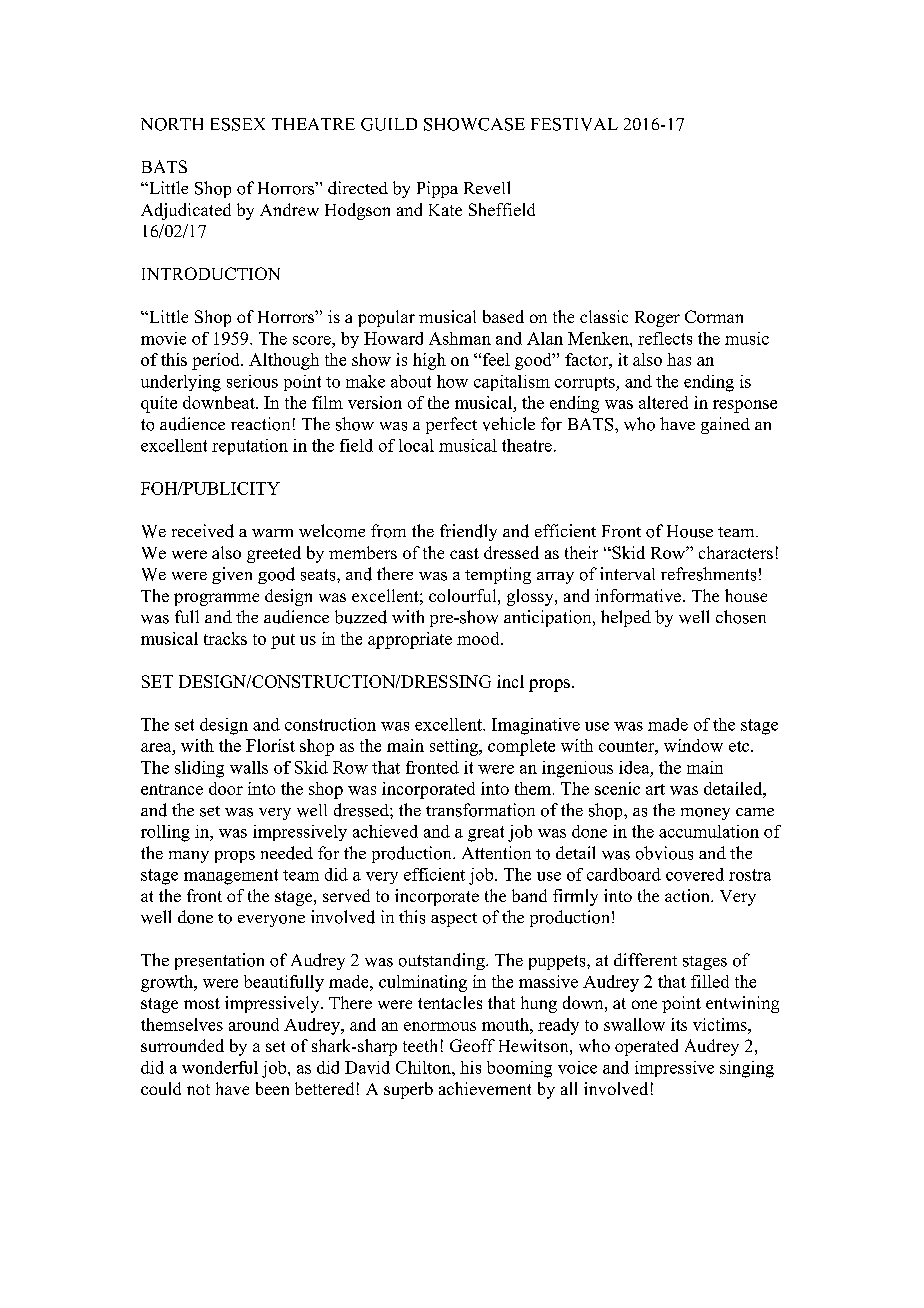  I want to click on perfect, so click(451, 425).
